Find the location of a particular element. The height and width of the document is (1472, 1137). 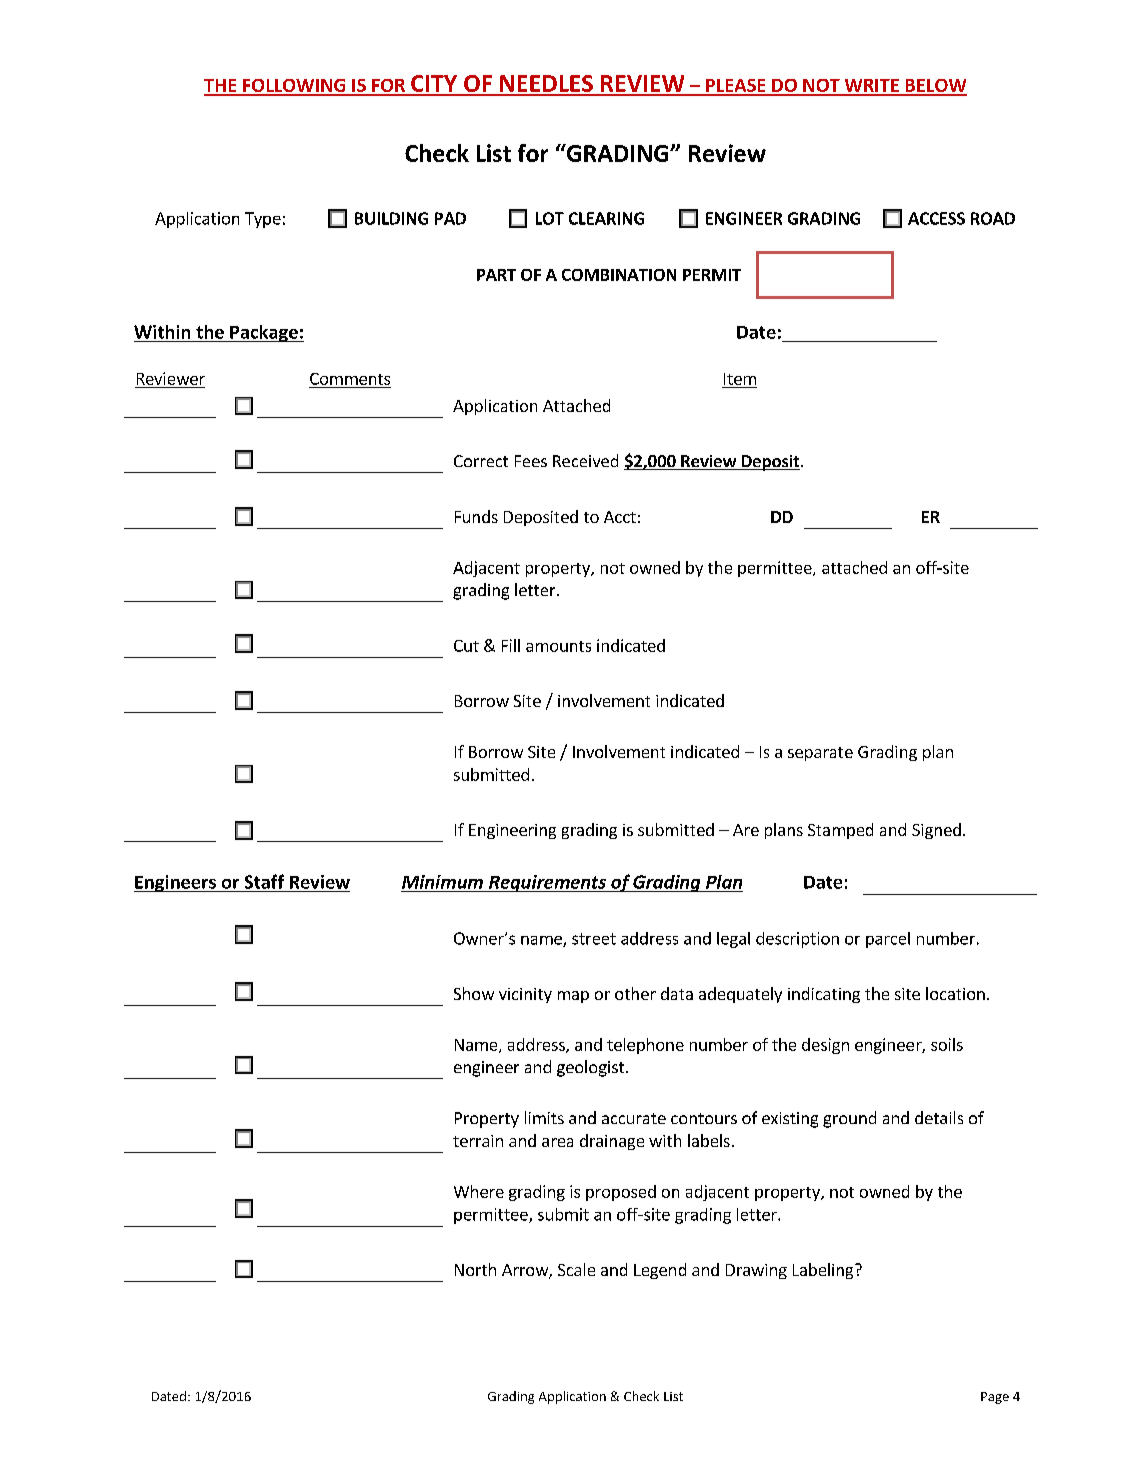

BUILDING is located at coordinates (391, 218).
